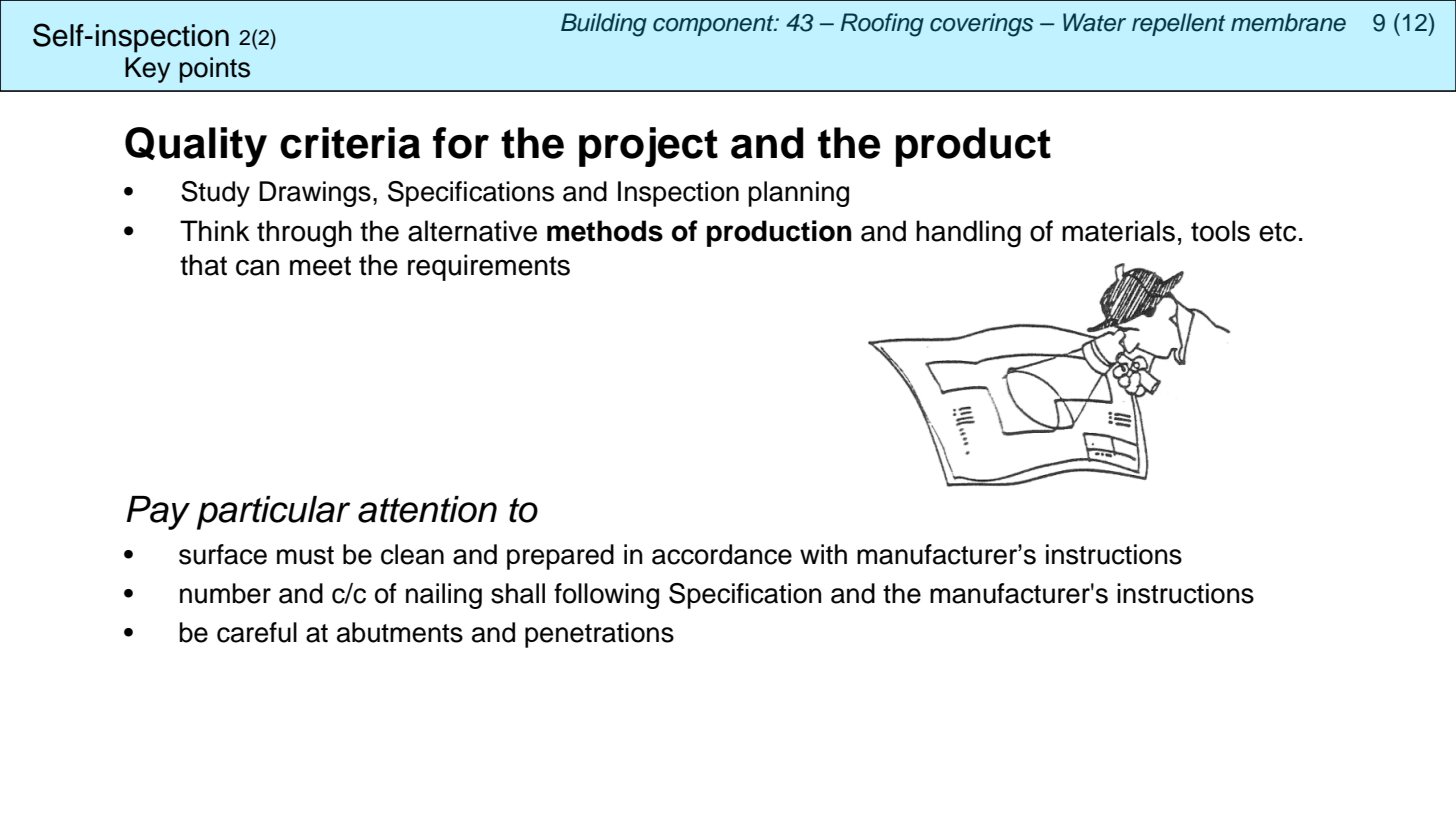  What do you see at coordinates (215, 70) in the screenshot?
I see `points` at bounding box center [215, 70].
